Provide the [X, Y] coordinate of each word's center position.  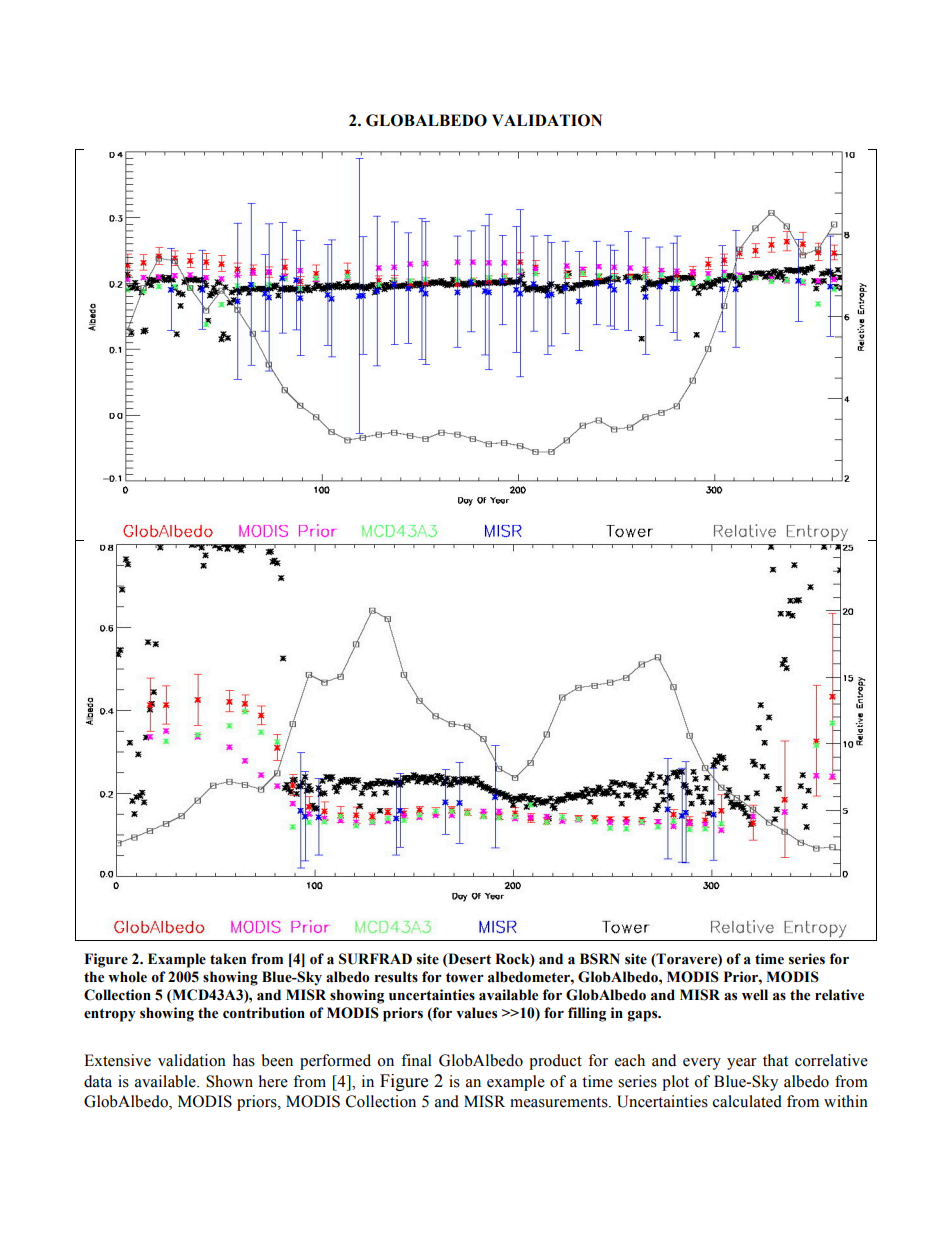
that [775, 1060]
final [416, 1060]
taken [228, 959]
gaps [644, 1016]
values [476, 1013]
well [755, 995]
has [244, 1060]
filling [587, 1014]
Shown [229, 1081]
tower [465, 977]
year [742, 1064]
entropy [110, 1015]
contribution [264, 1013]
